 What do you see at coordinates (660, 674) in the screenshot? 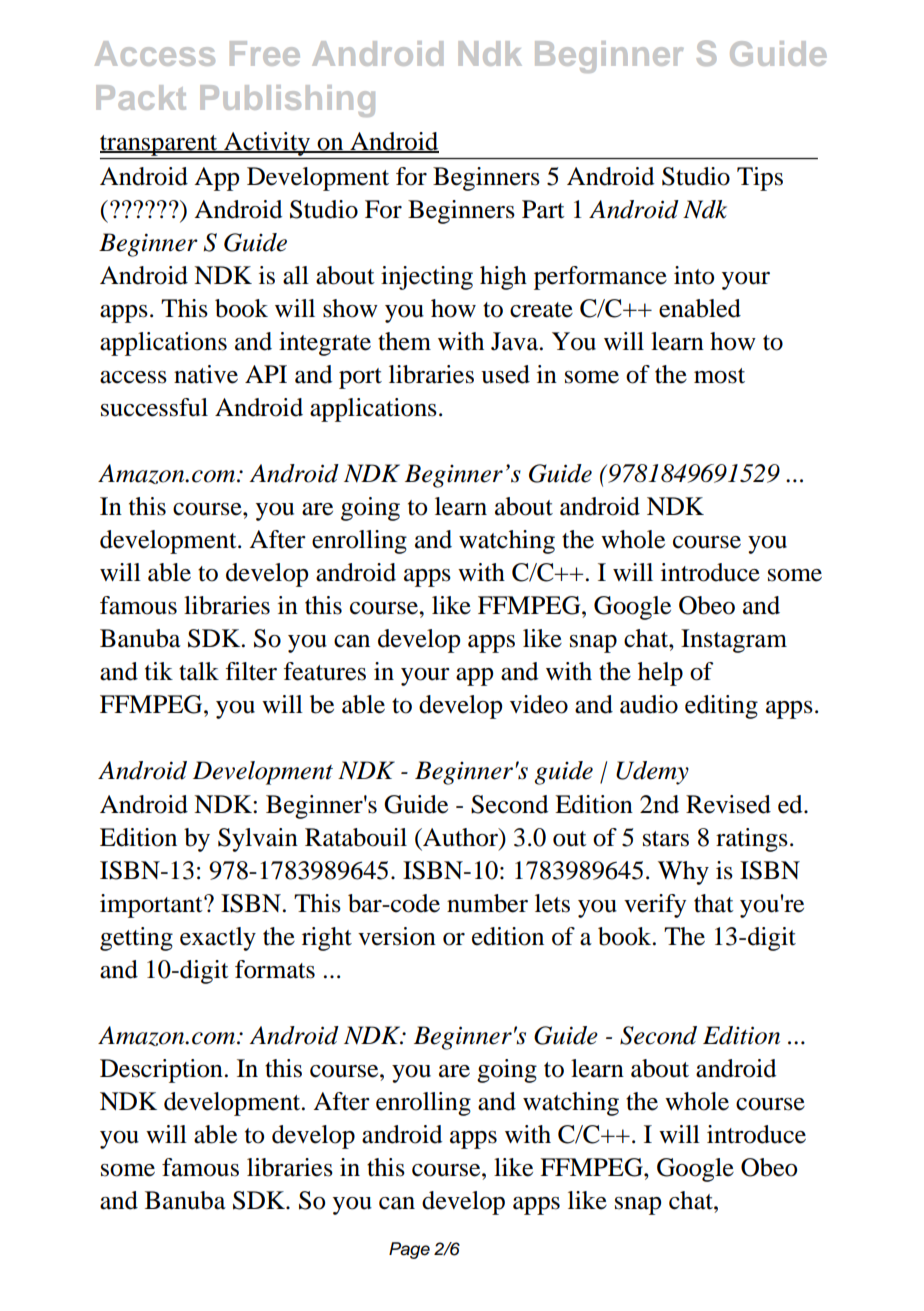
I see `help` at bounding box center [660, 674].
